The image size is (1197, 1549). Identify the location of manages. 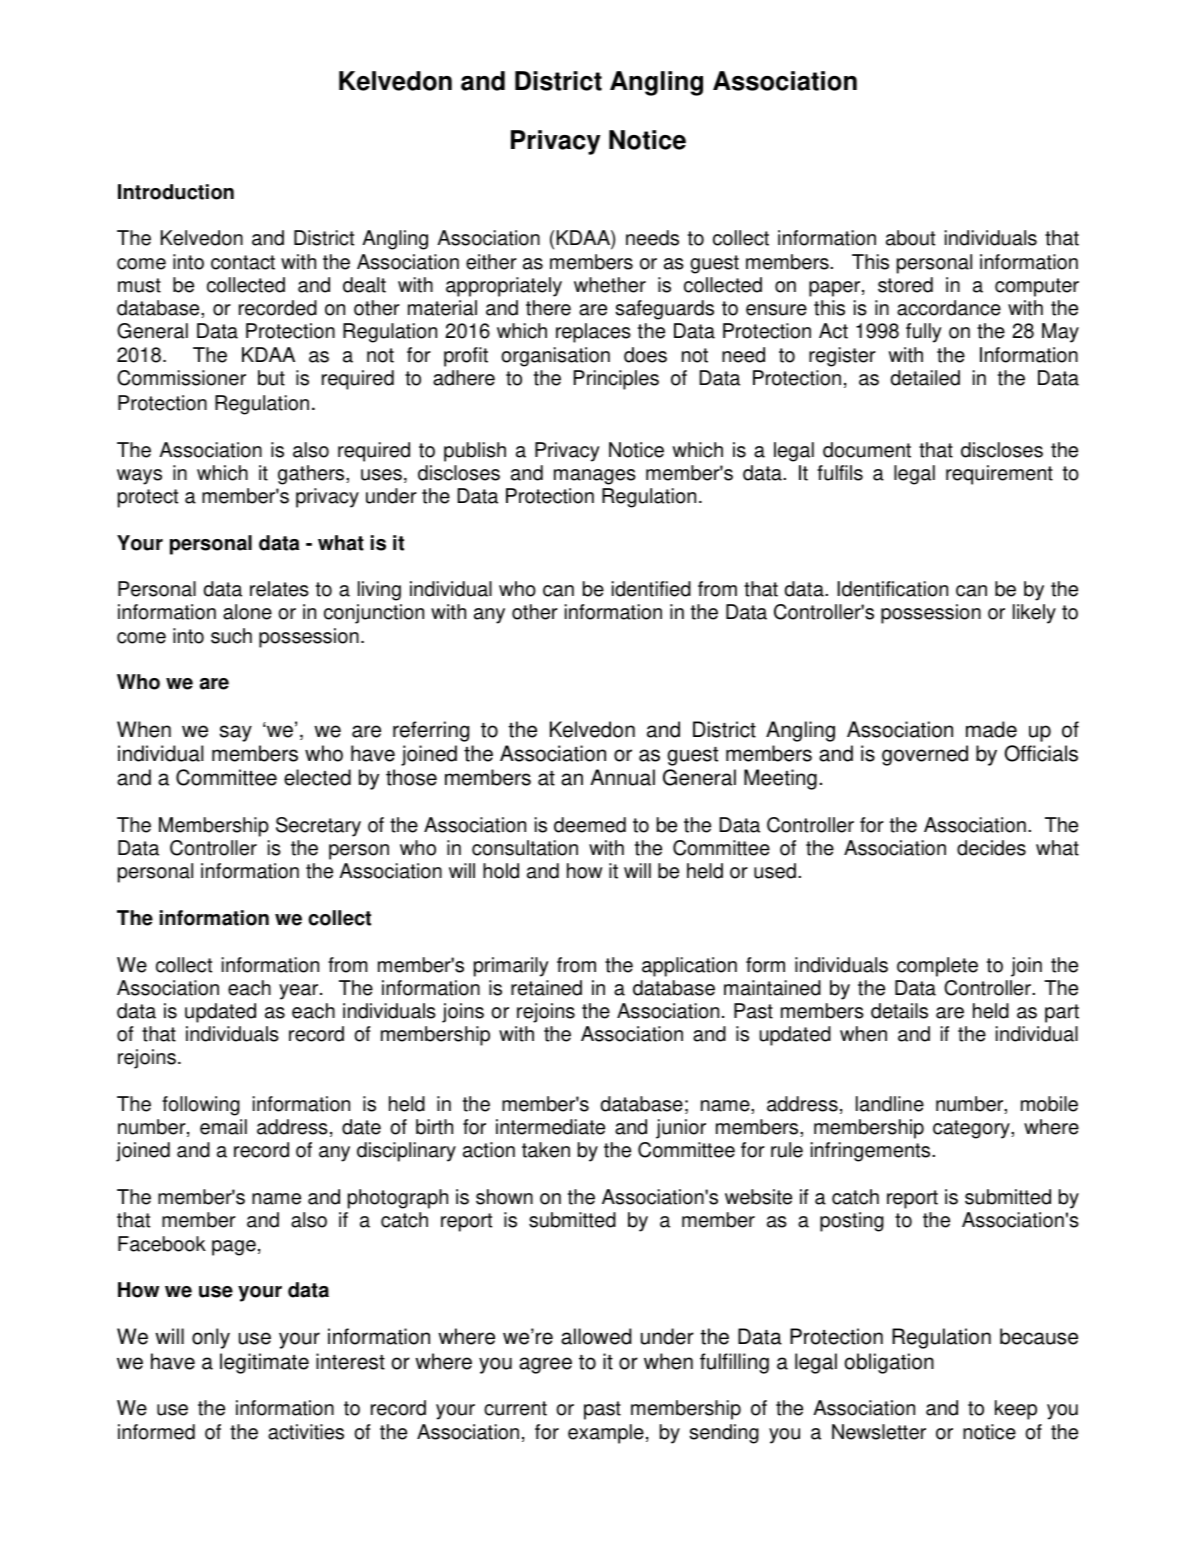
(595, 477).
